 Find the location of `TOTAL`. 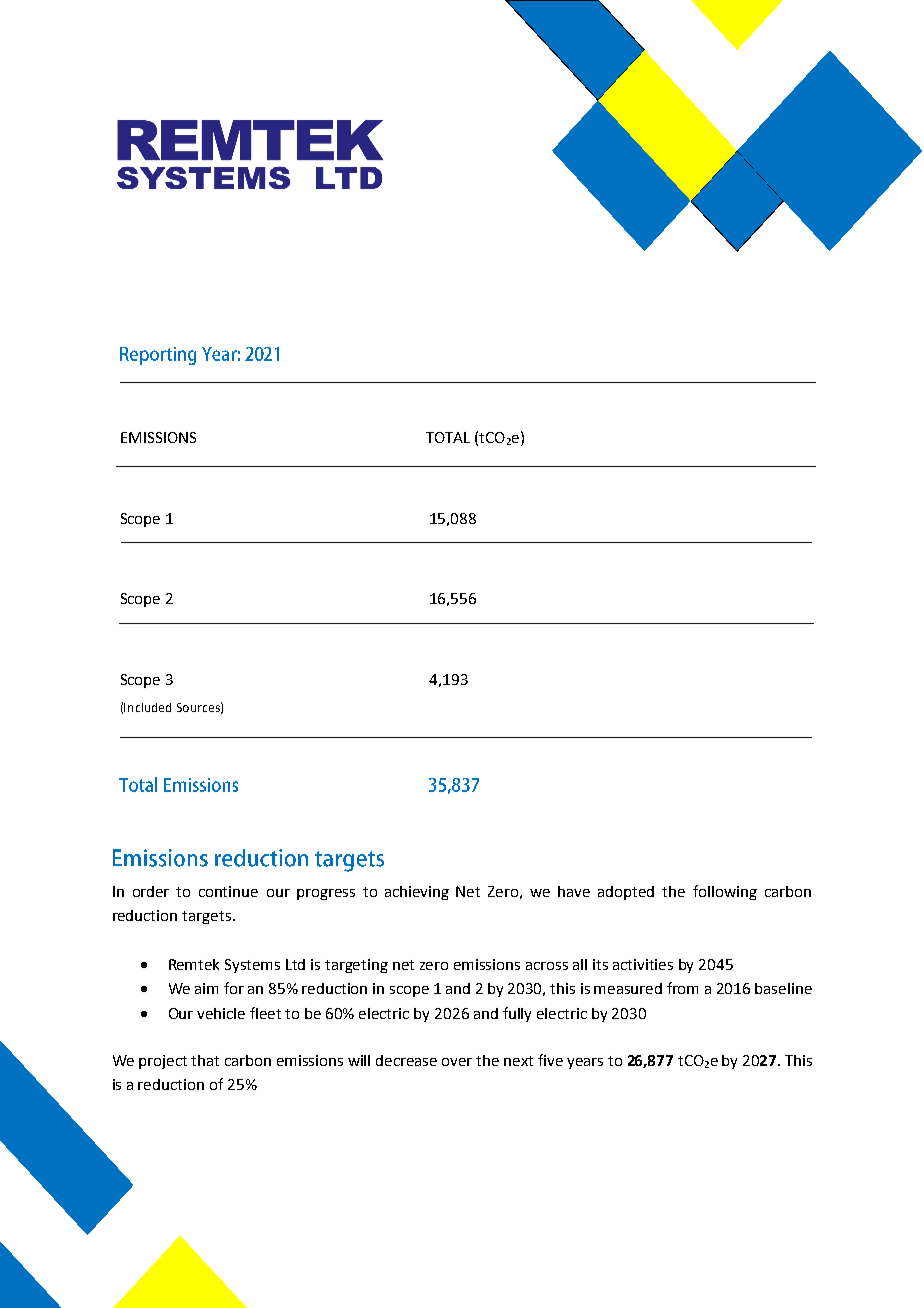

TOTAL is located at coordinates (448, 437).
